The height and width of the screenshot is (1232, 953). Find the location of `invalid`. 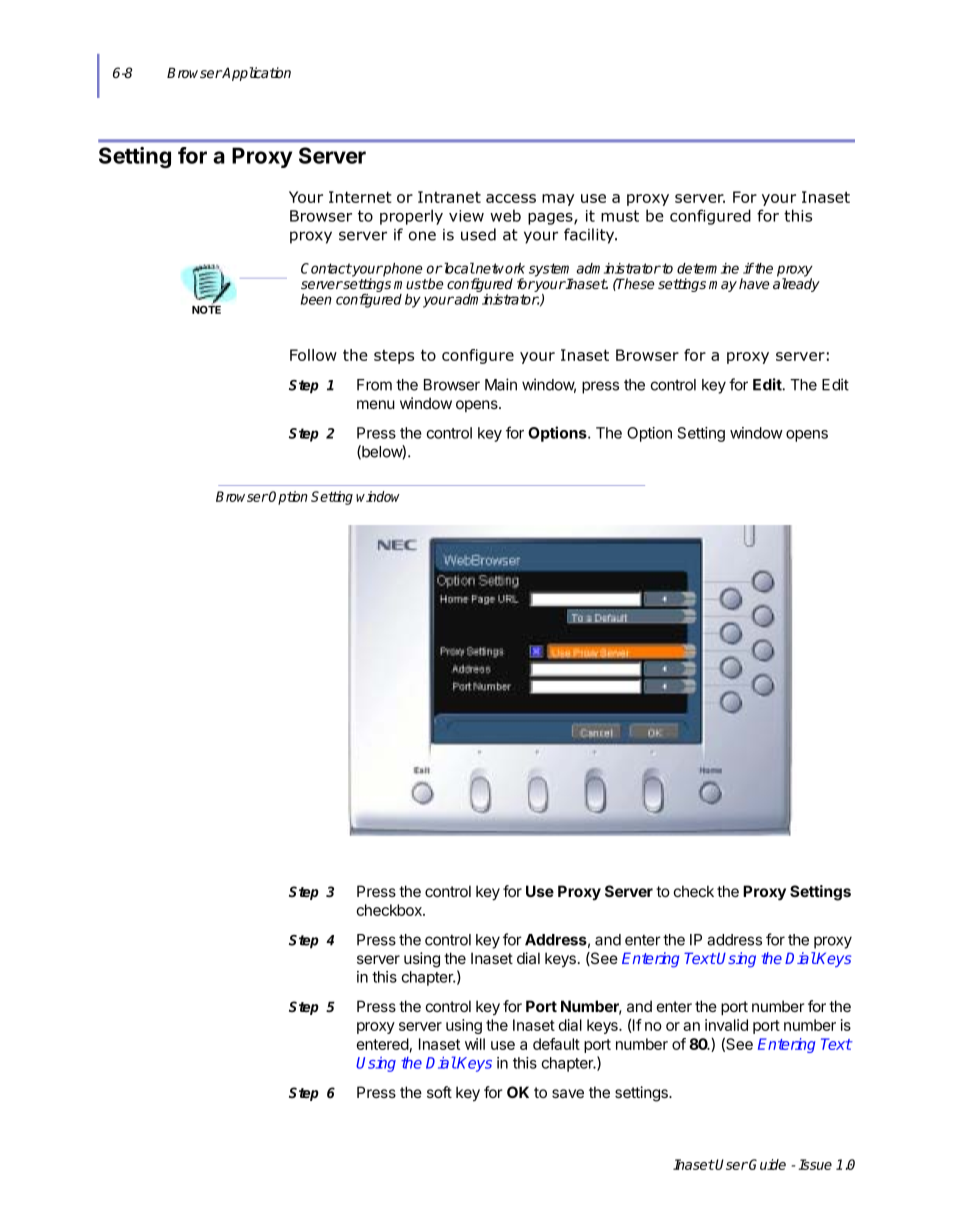

invalid is located at coordinates (726, 1025).
